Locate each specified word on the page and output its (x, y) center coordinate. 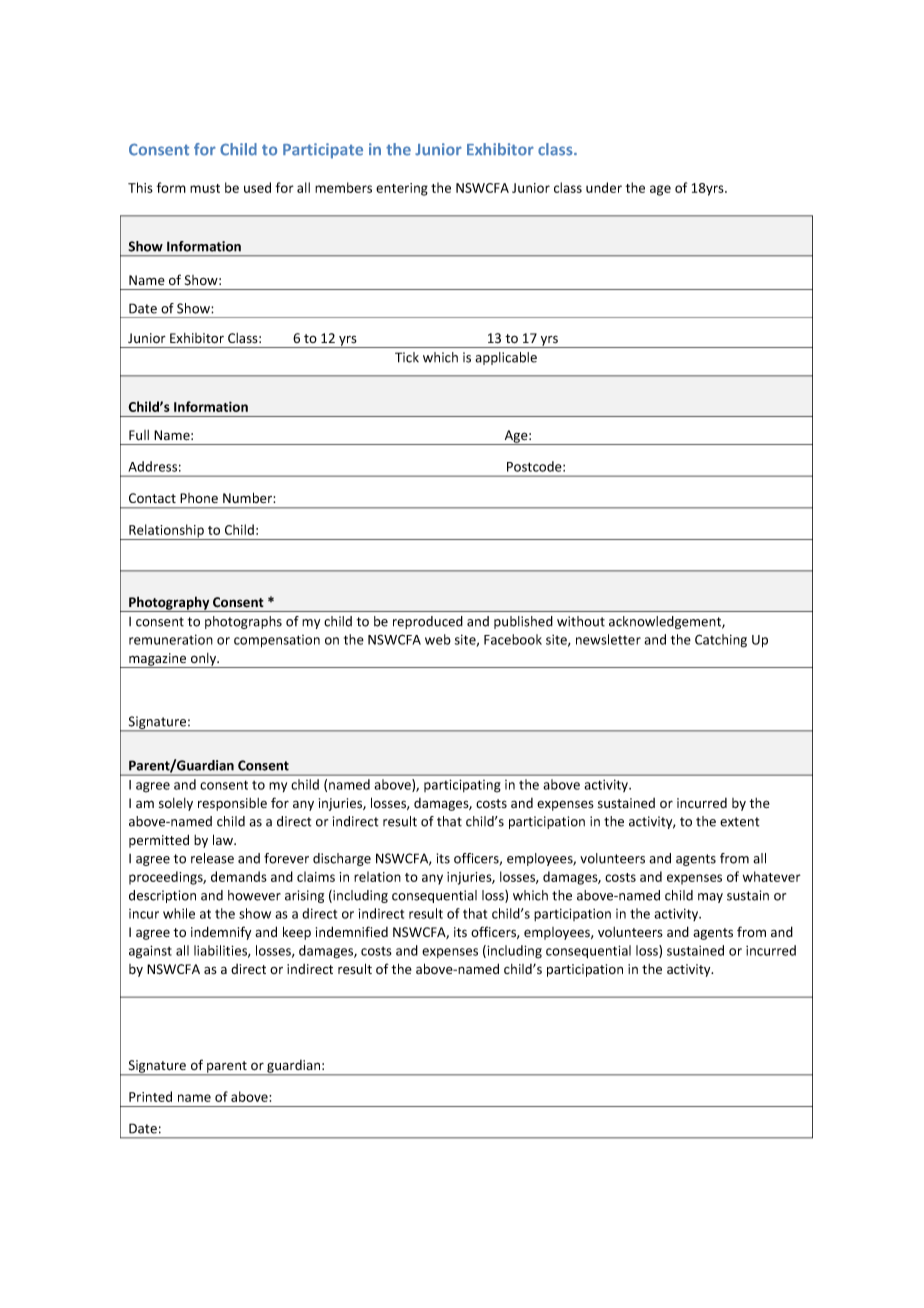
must (205, 188)
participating (462, 786)
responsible (232, 804)
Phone (199, 498)
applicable (506, 358)
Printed (150, 1096)
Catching (721, 641)
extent (739, 822)
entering (402, 189)
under (604, 187)
